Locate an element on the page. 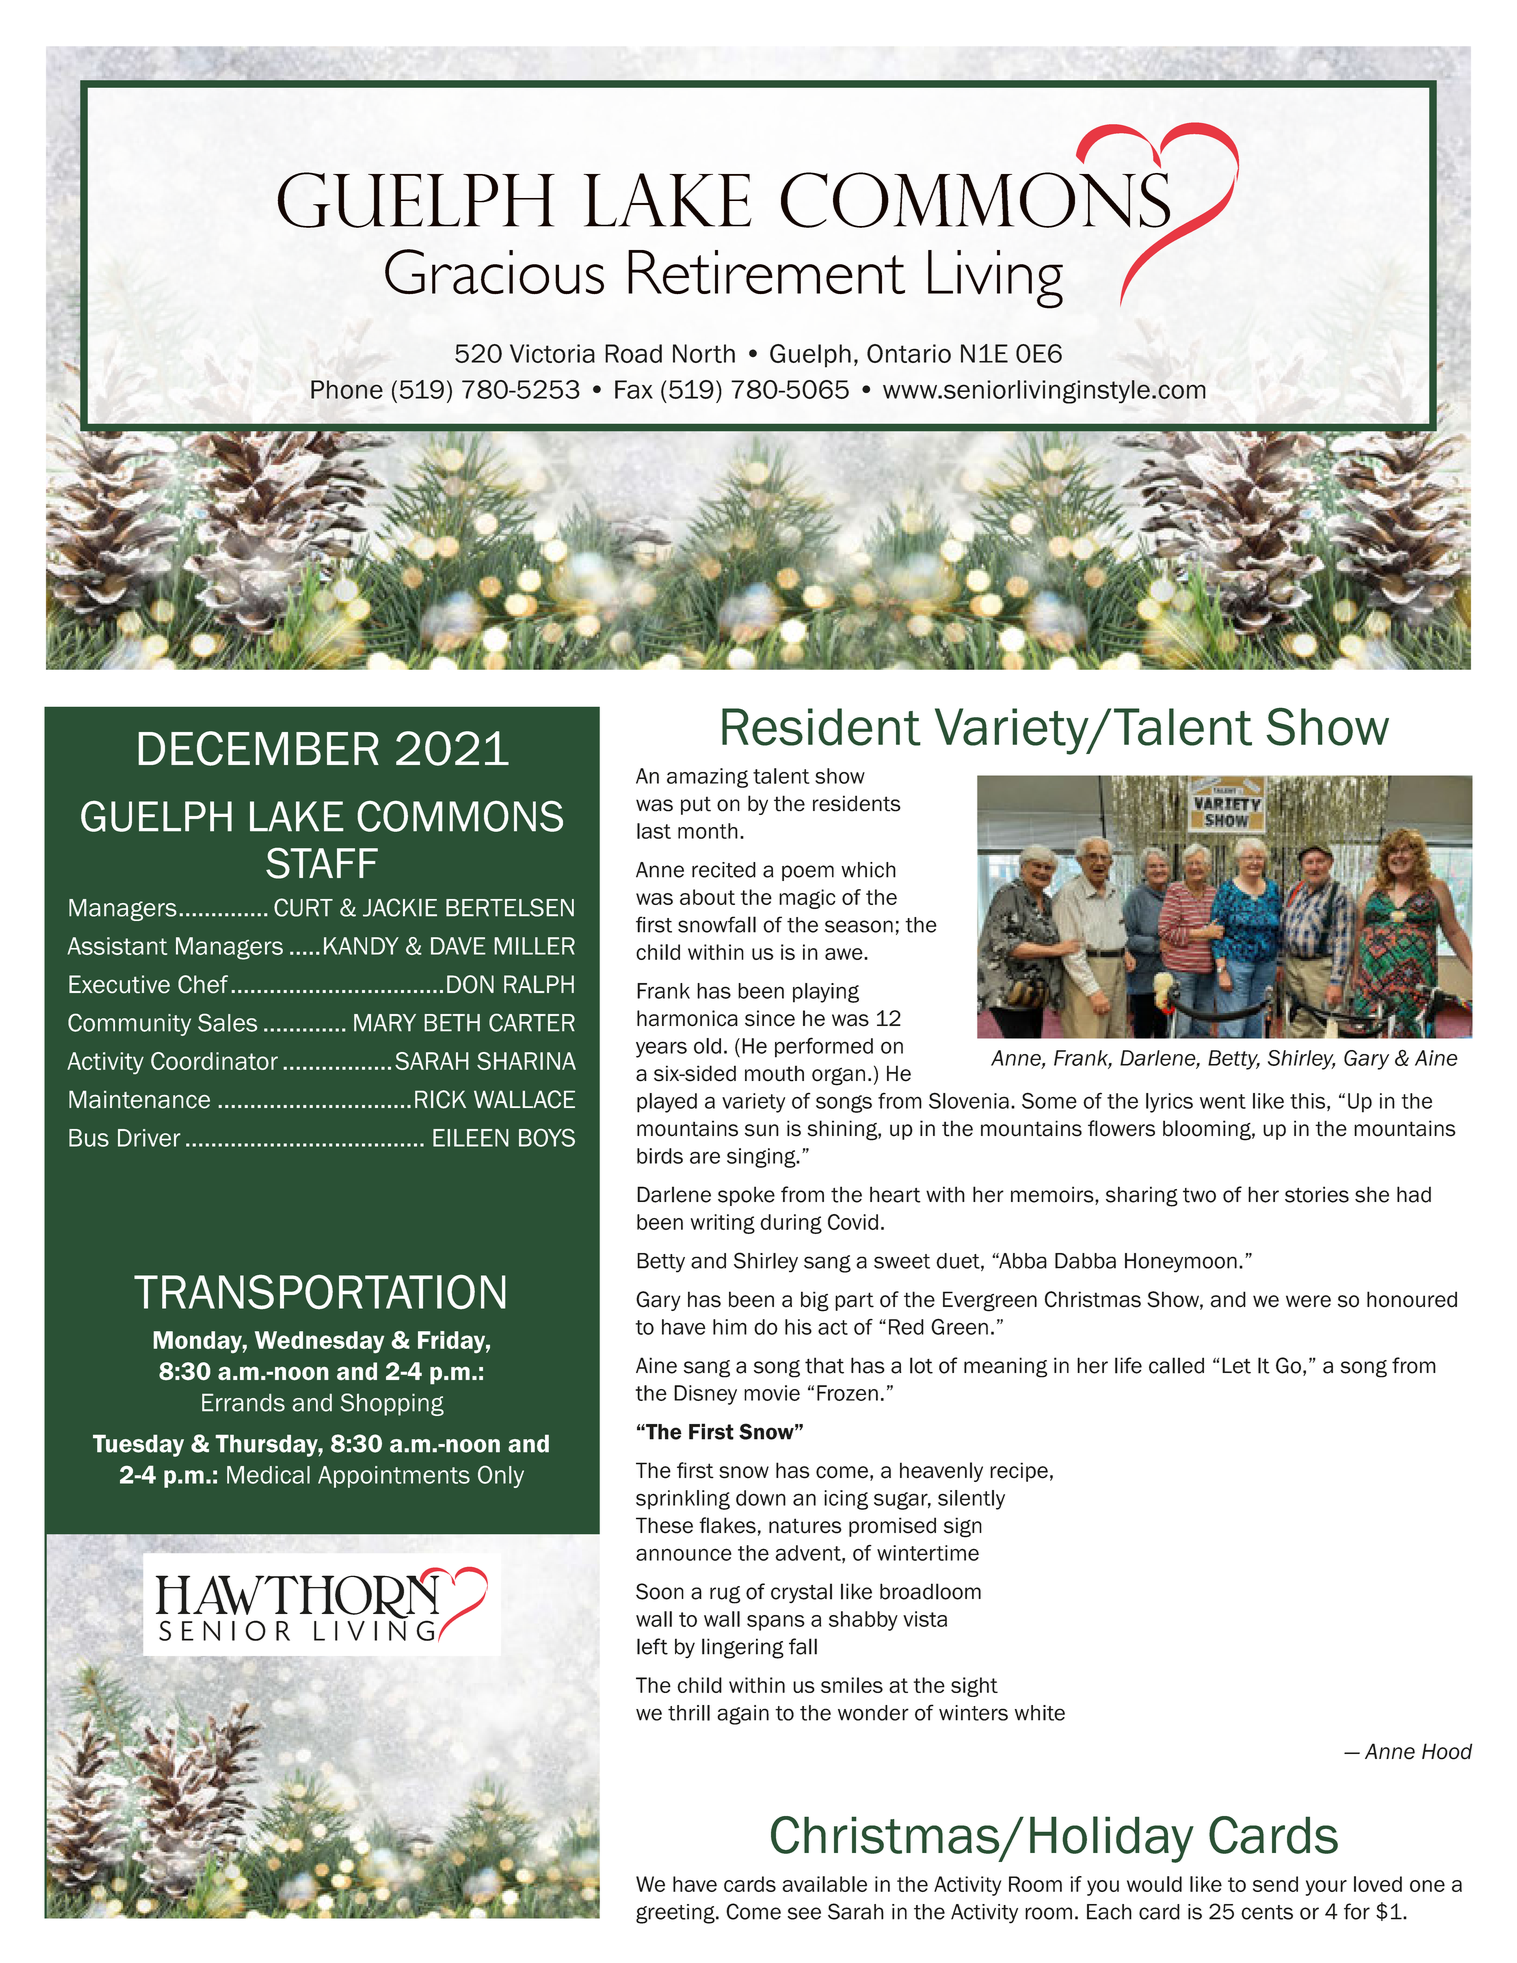  Ontario is located at coordinates (909, 353).
